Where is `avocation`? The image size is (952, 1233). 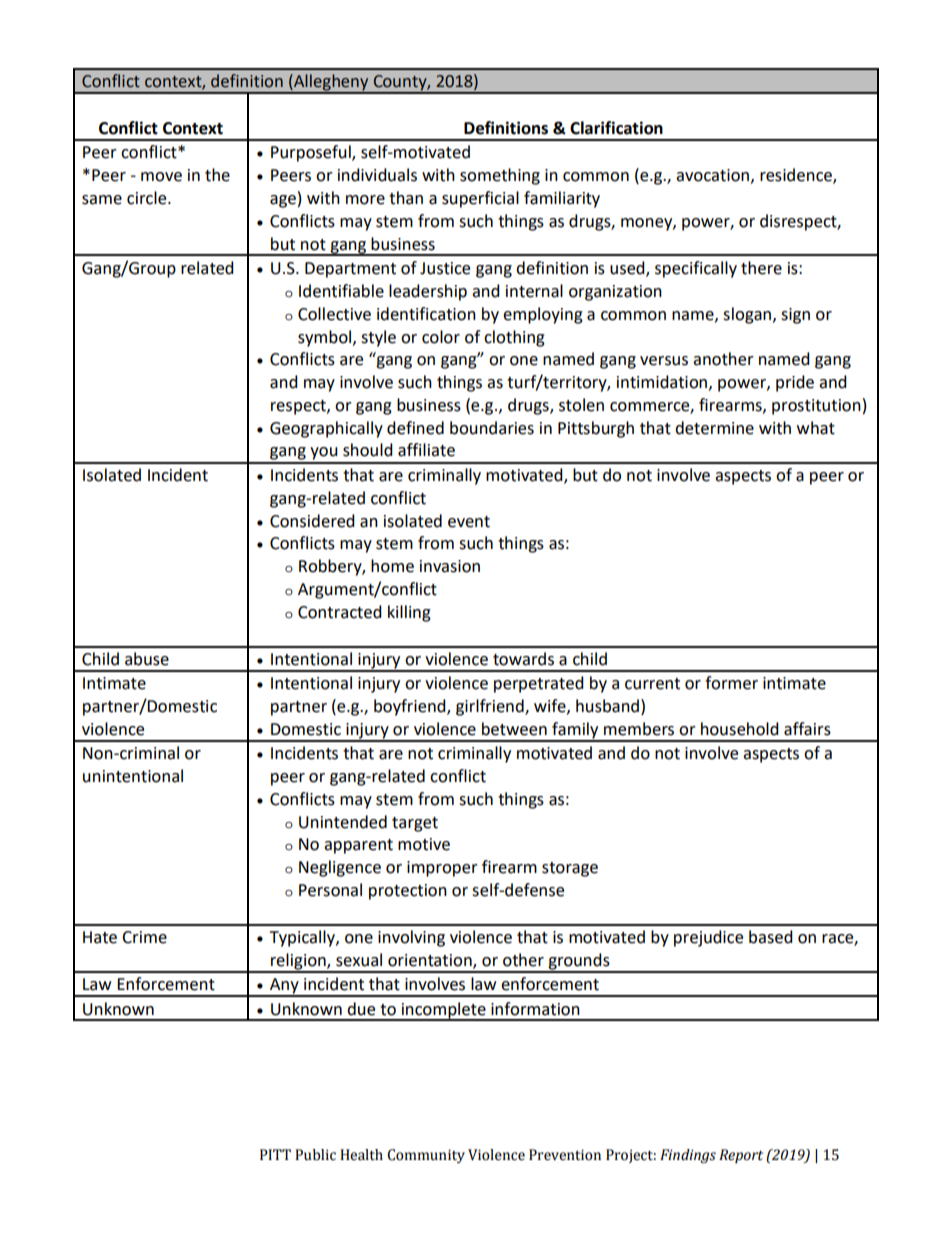
avocation is located at coordinates (712, 175).
